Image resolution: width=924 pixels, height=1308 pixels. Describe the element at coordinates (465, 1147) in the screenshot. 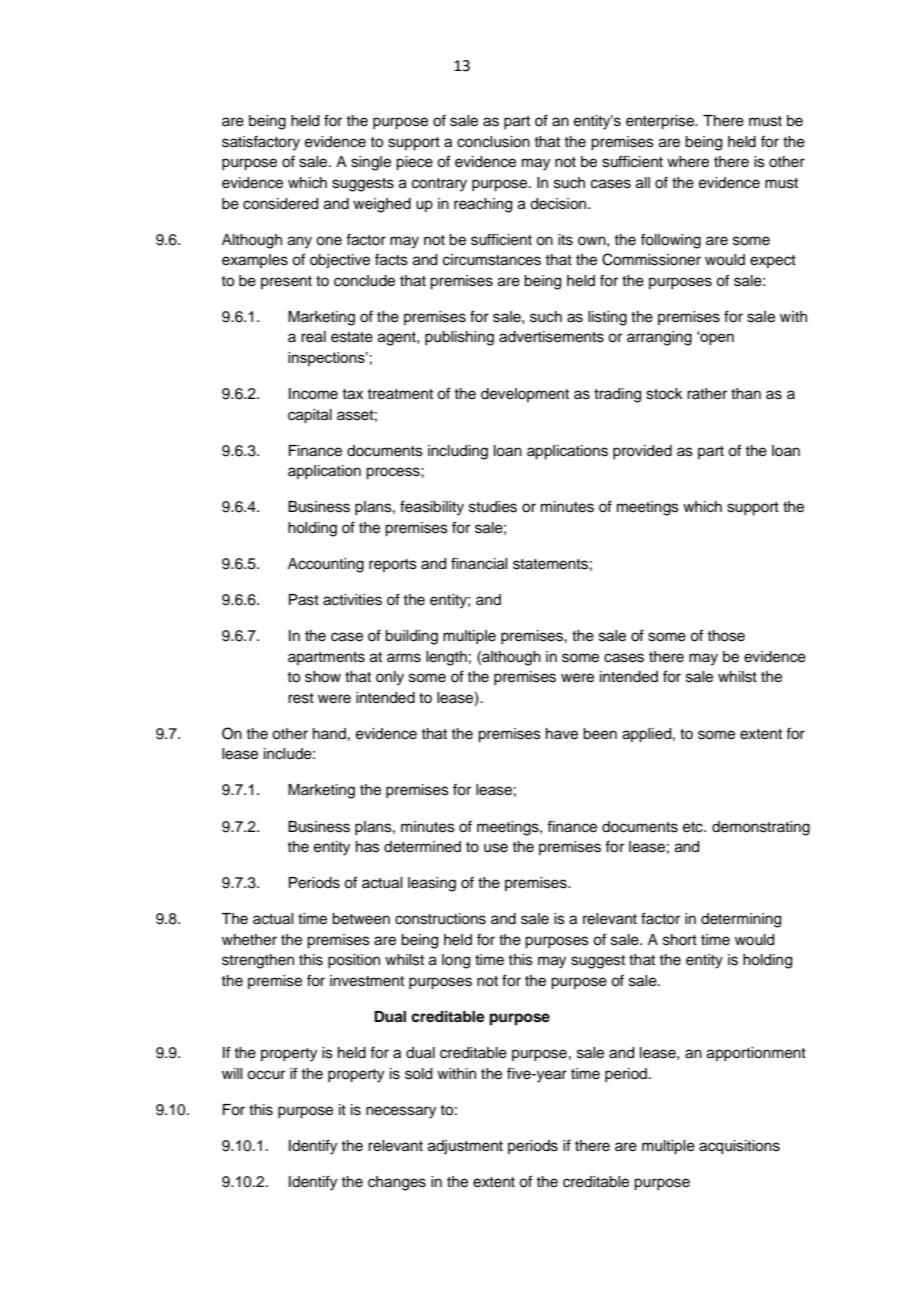

I see `adjustment` at that location.
